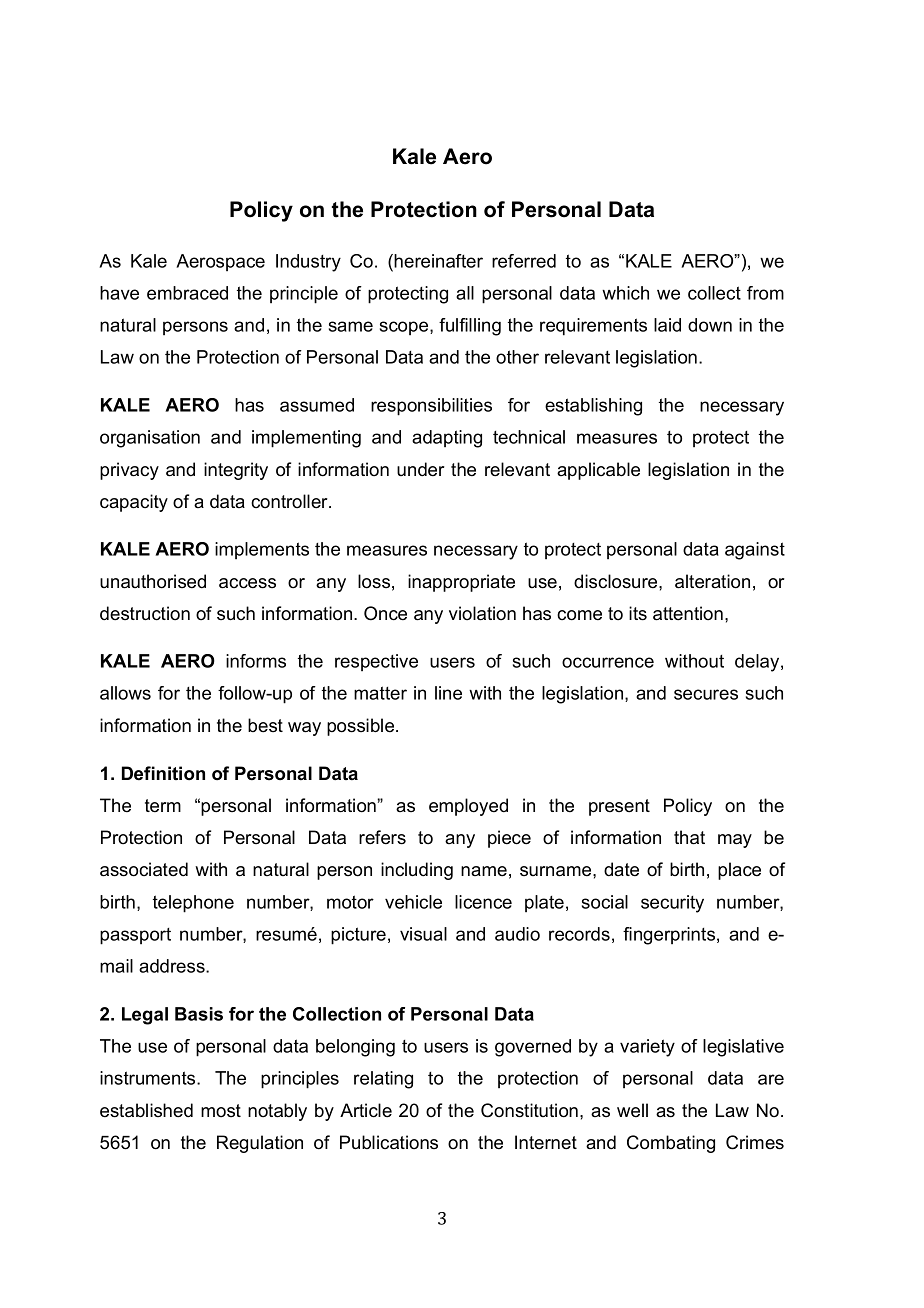 The height and width of the image is (1308, 924). What do you see at coordinates (417, 871) in the image?
I see `including` at bounding box center [417, 871].
